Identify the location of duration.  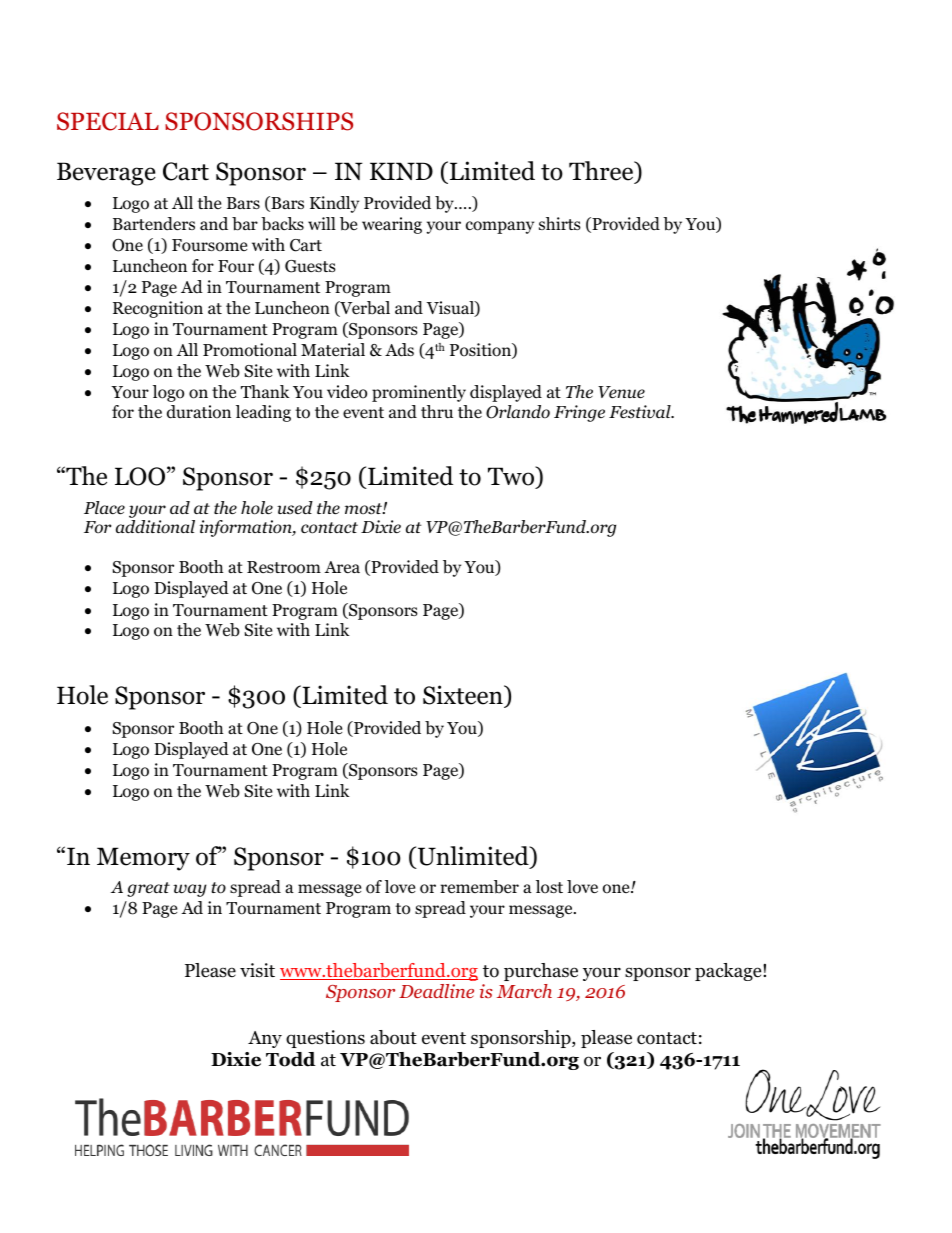
(199, 412).
